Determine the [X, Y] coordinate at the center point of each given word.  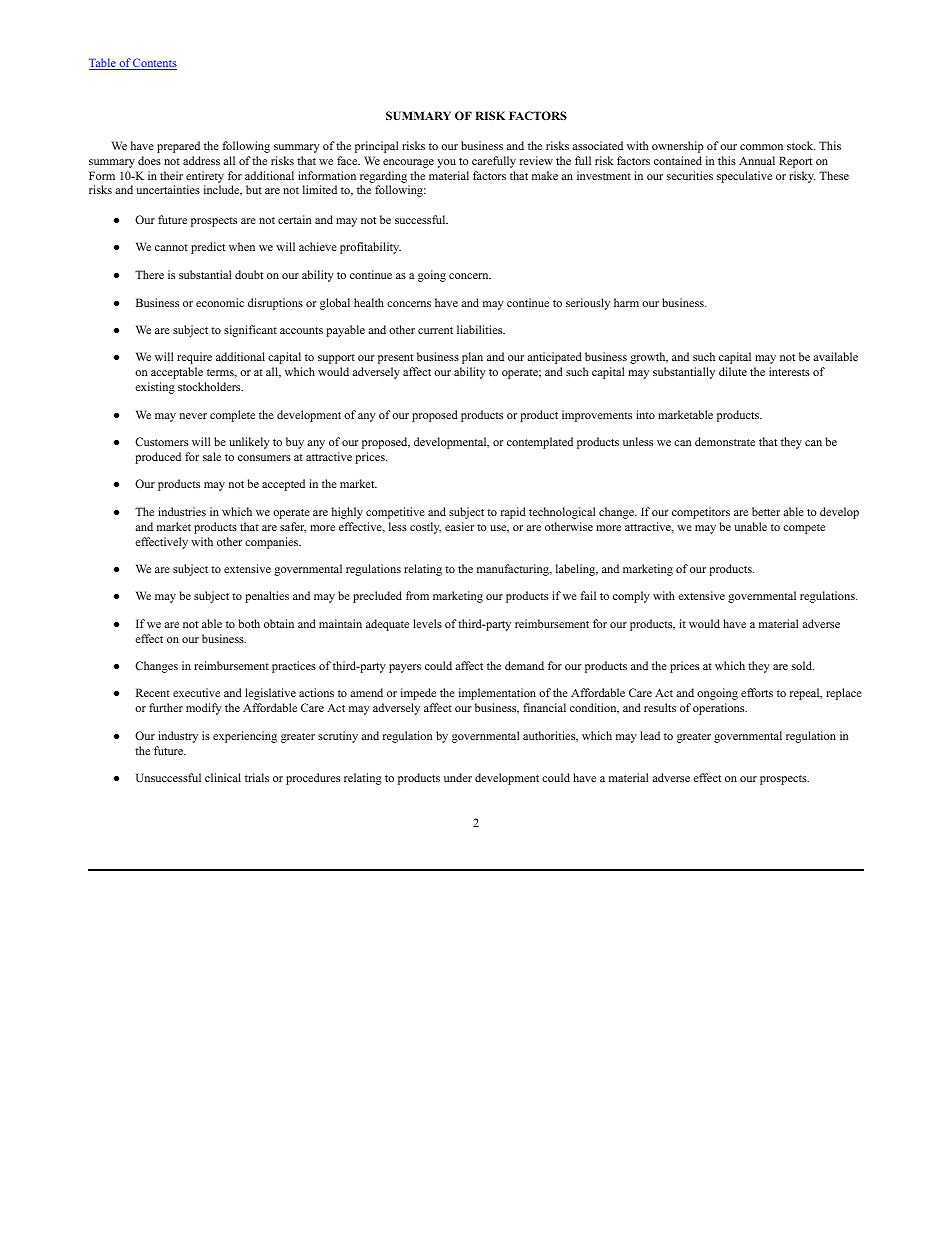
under [458, 777]
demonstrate [725, 441]
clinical [223, 777]
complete [232, 416]
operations [720, 709]
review [536, 160]
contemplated [540, 443]
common [761, 147]
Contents [154, 64]
